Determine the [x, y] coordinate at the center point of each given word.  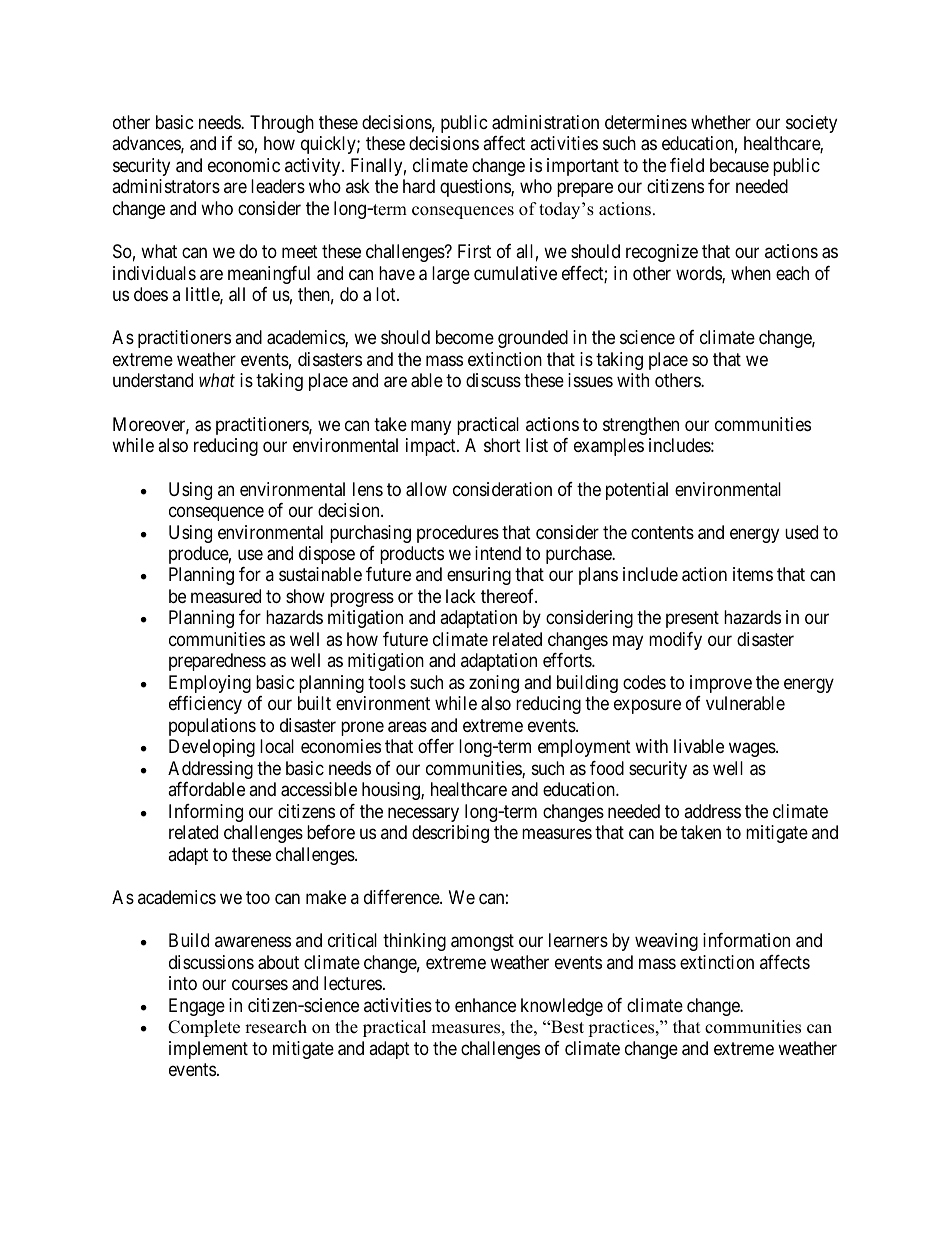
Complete [204, 1028]
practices [622, 1028]
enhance [485, 1005]
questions [476, 188]
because [739, 165]
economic [244, 165]
